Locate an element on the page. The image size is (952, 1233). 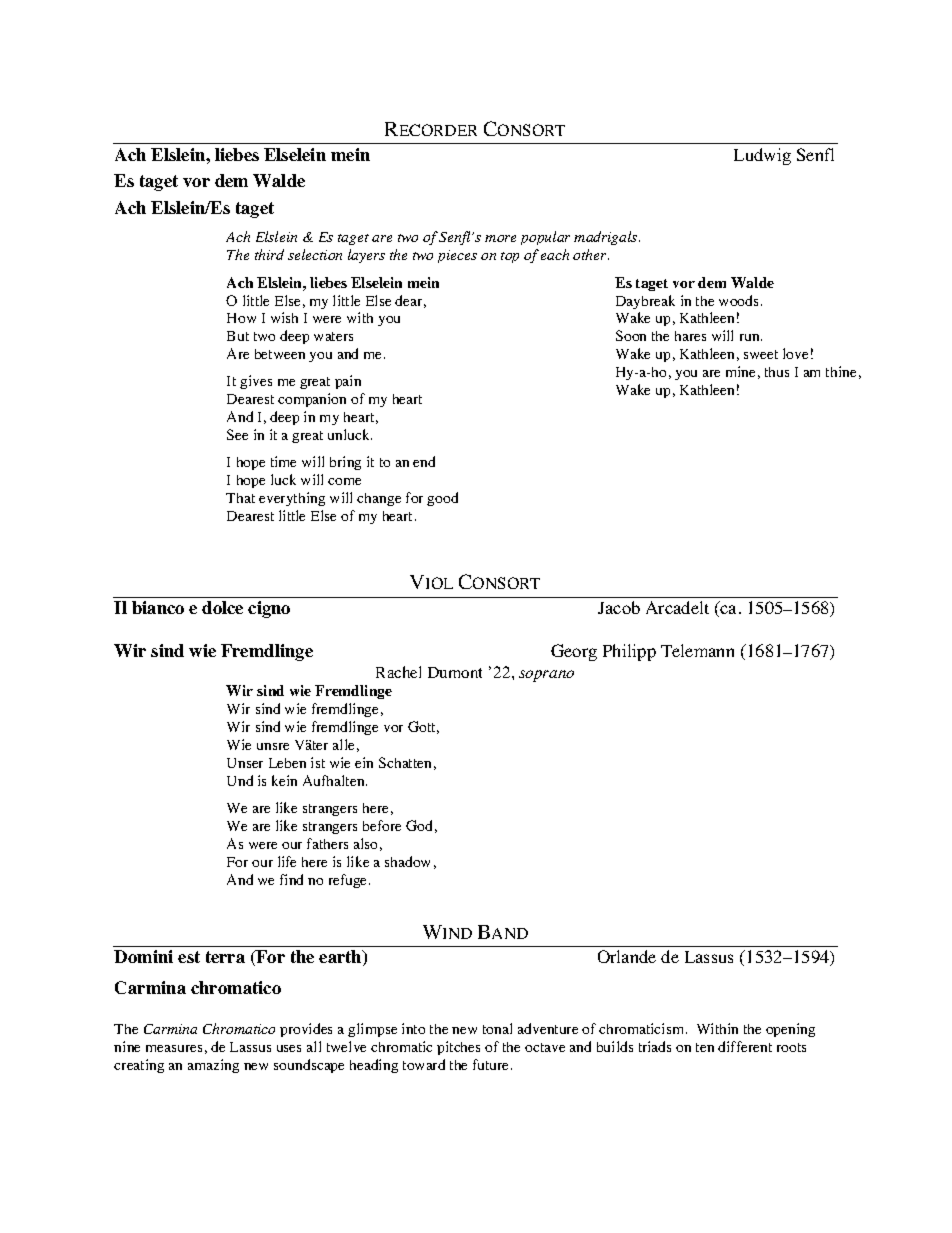
thus is located at coordinates (777, 372).
